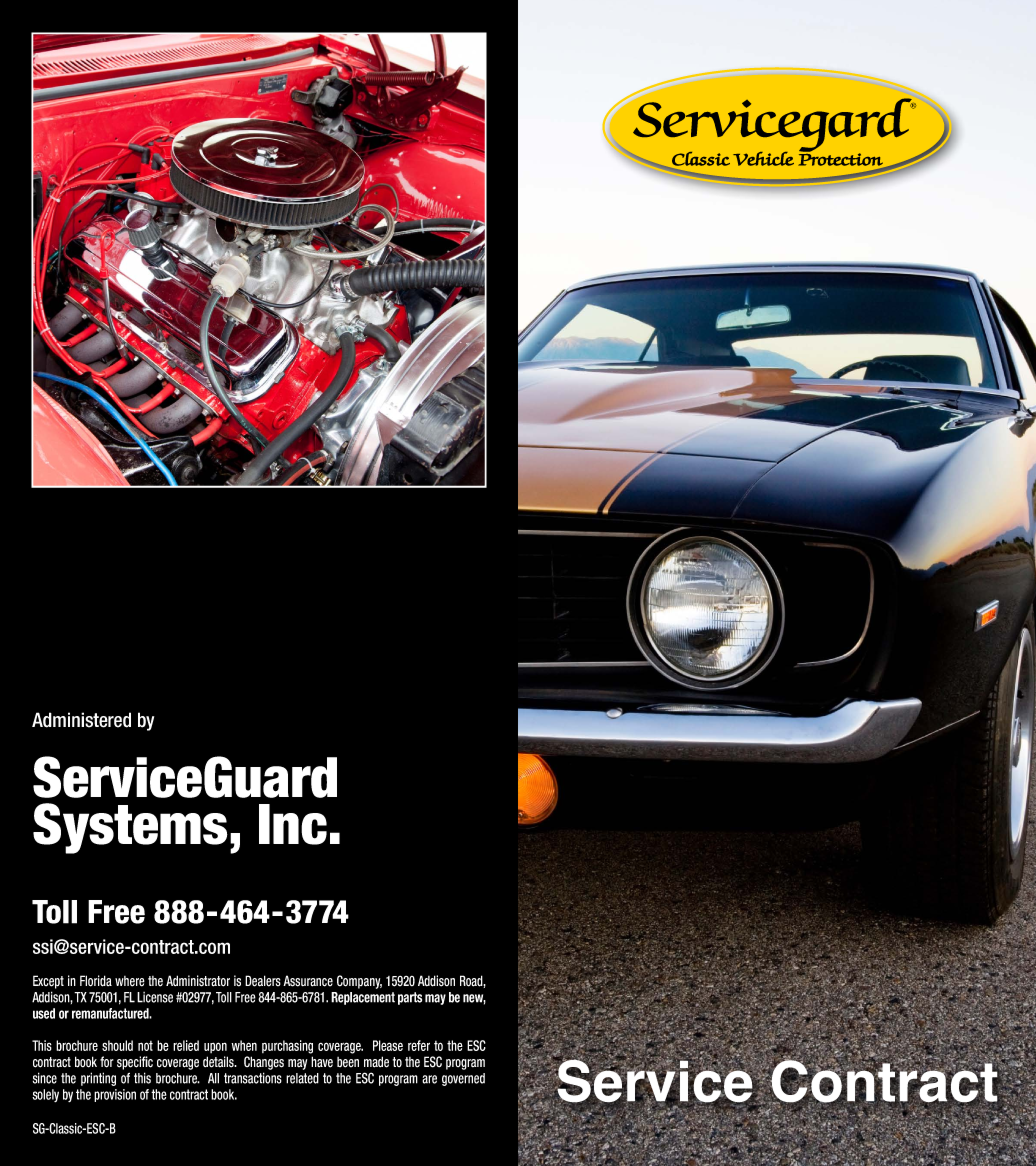  What do you see at coordinates (81, 720) in the document?
I see `Administered` at bounding box center [81, 720].
